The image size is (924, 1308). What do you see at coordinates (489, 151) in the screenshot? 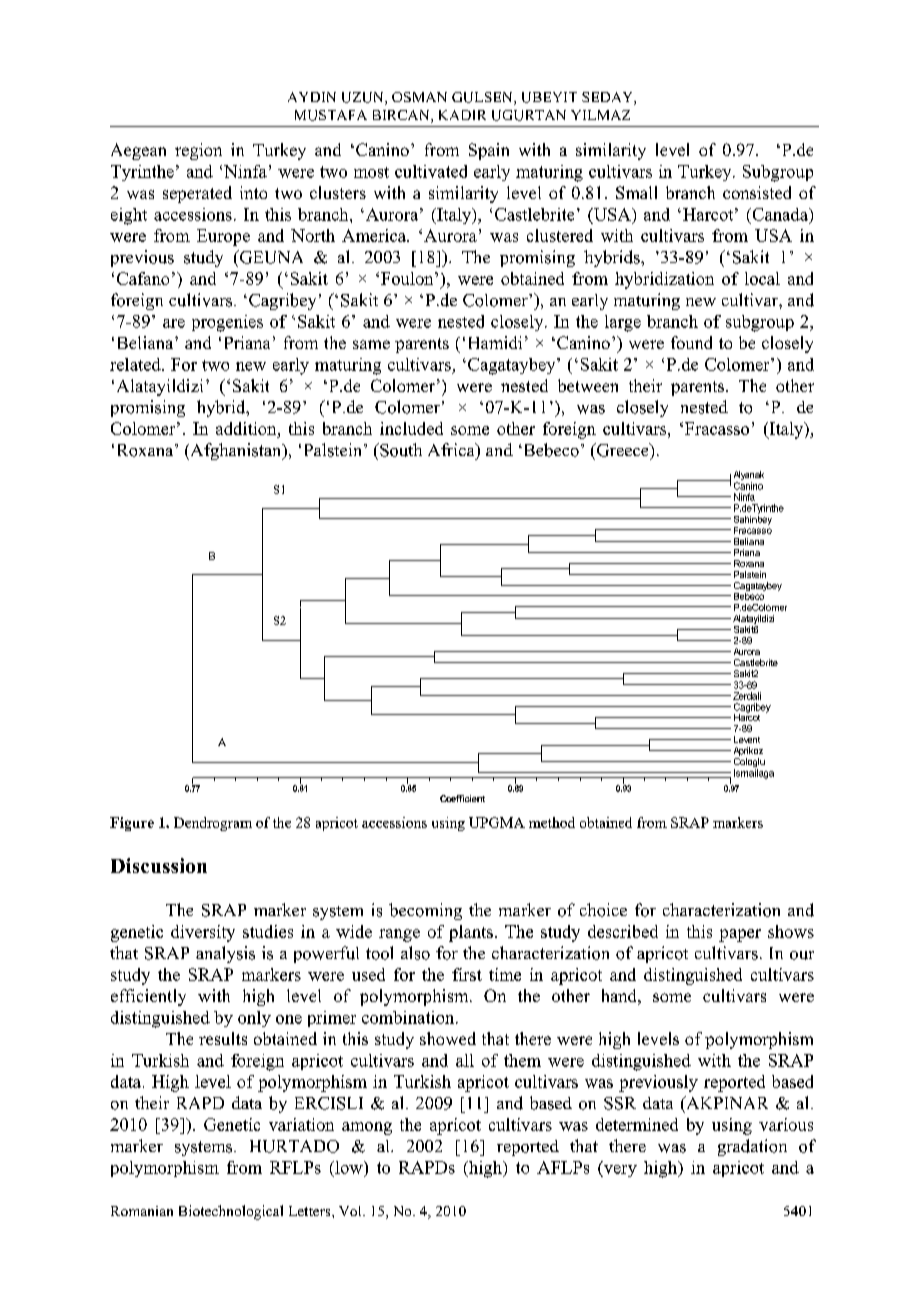
I see `Spain` at bounding box center [489, 151].
